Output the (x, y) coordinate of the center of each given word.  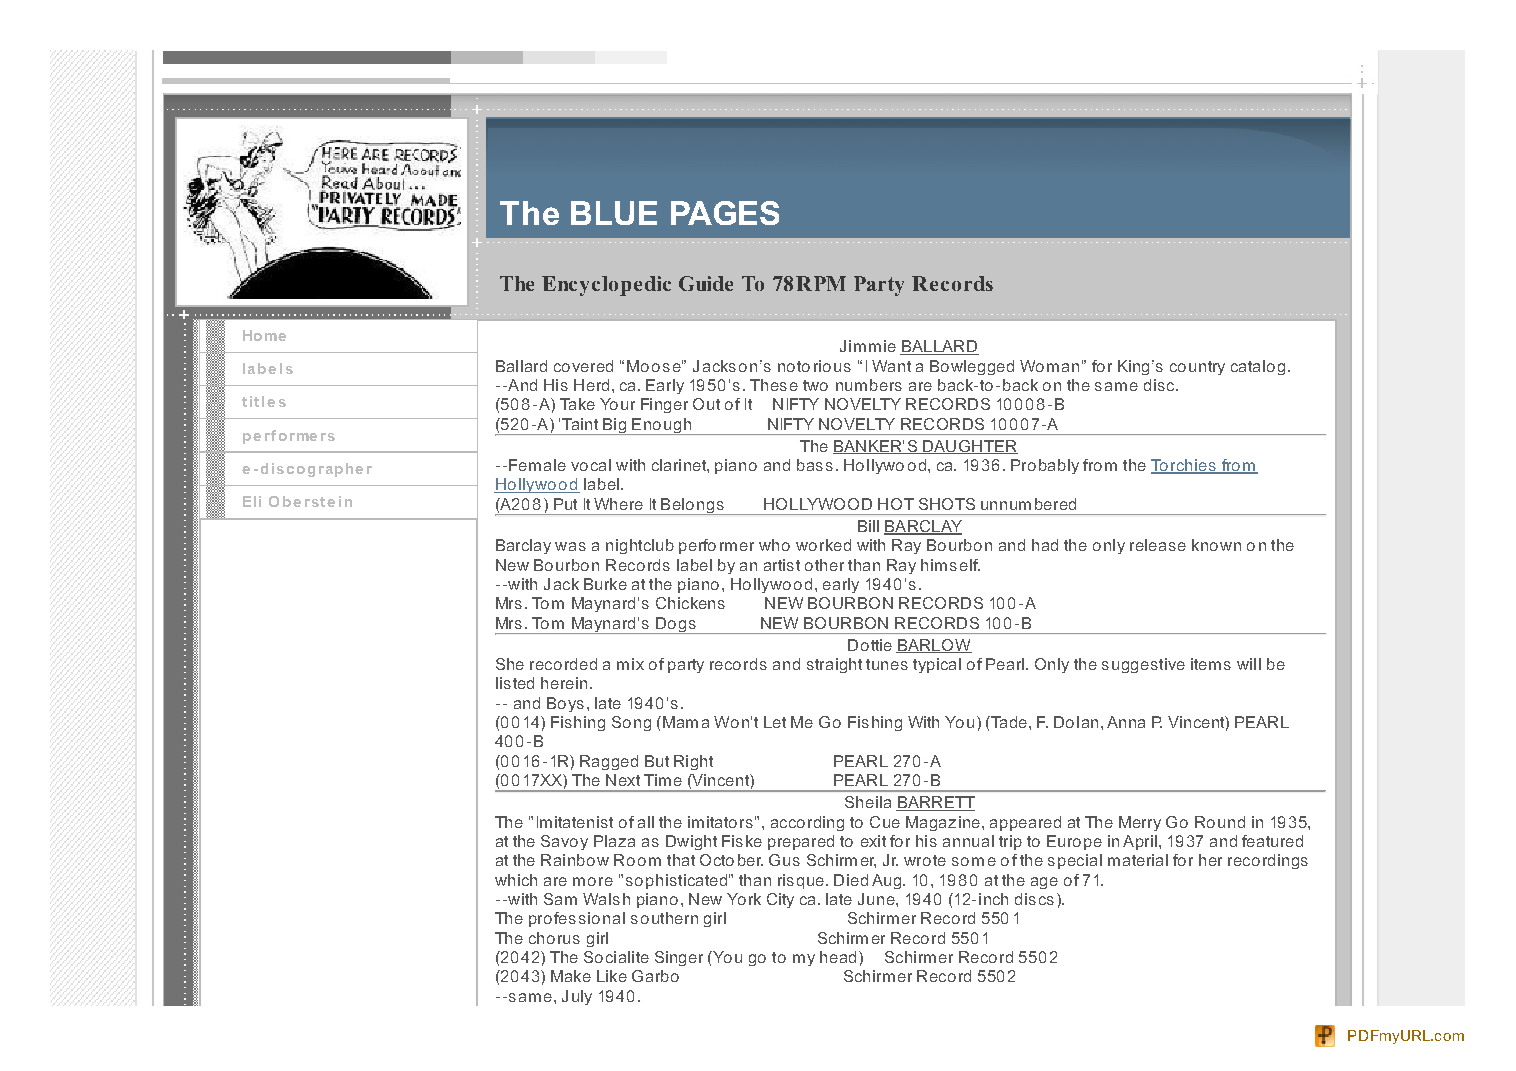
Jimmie (868, 346)
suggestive (1143, 665)
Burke (605, 584)
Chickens (690, 603)
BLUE (614, 213)
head (838, 957)
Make (571, 976)
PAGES (725, 213)
